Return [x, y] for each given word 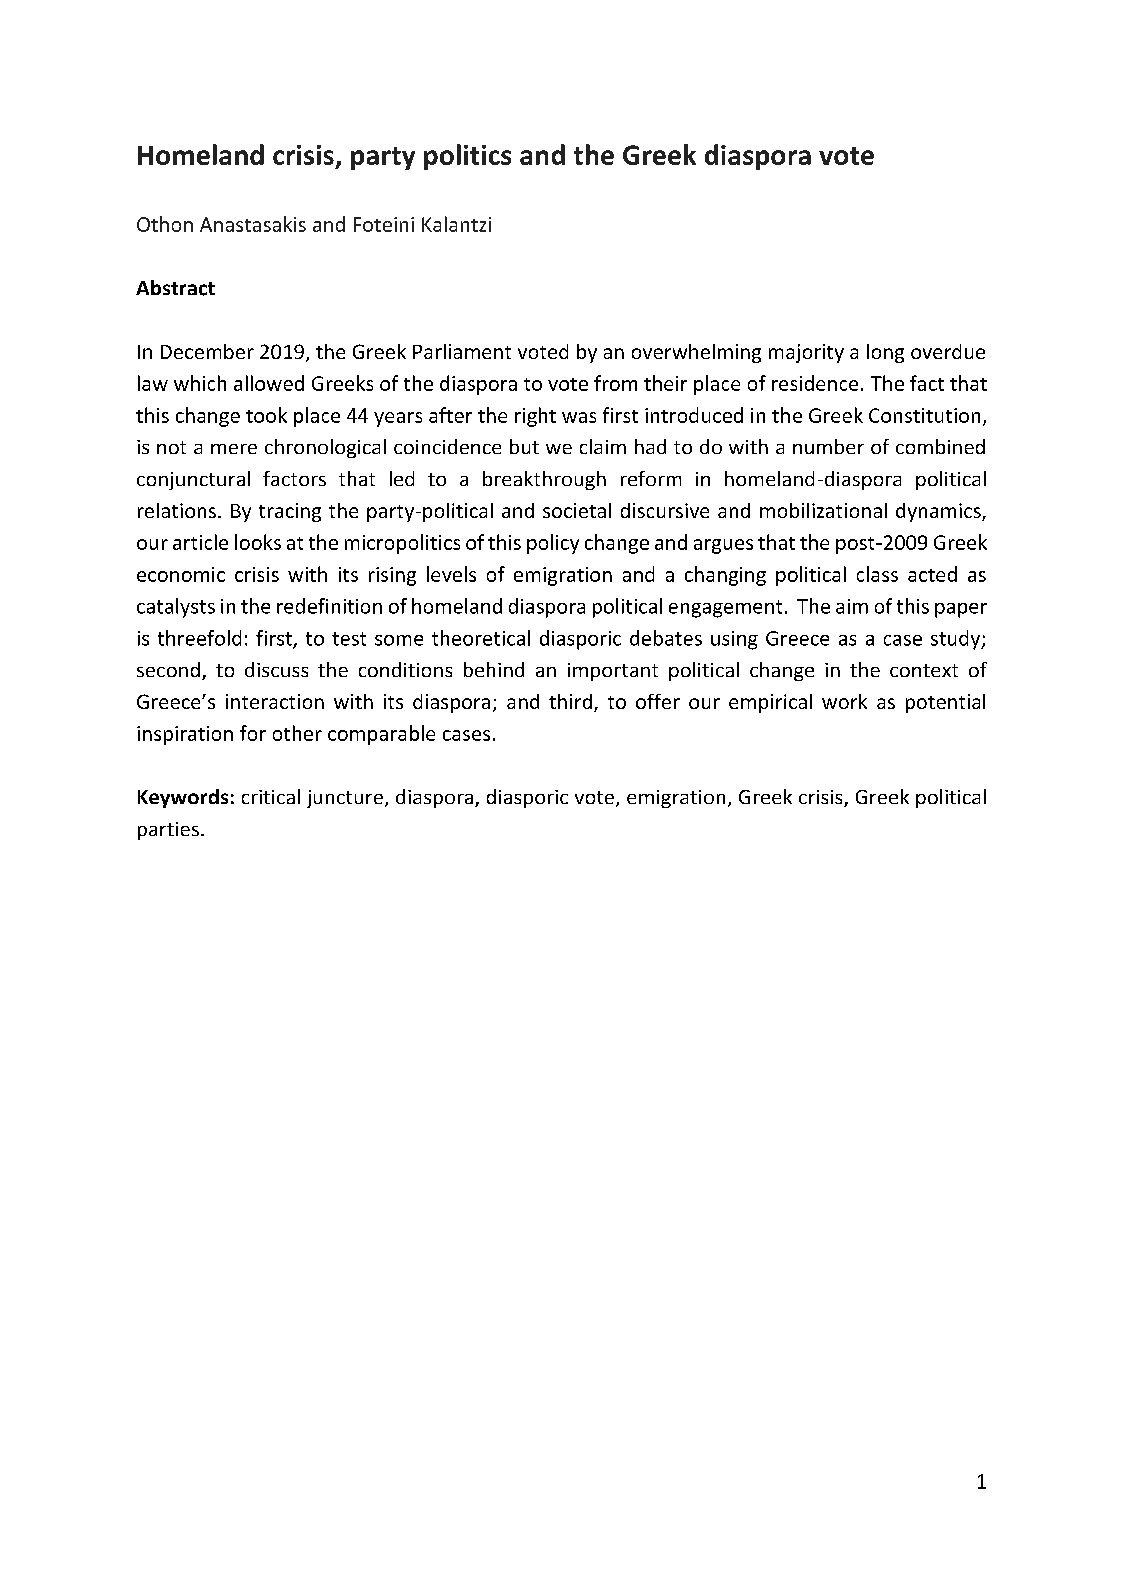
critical [271, 796]
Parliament [462, 351]
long [885, 353]
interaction [275, 701]
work [844, 701]
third [570, 701]
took [266, 415]
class [877, 574]
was [579, 417]
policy [553, 544]
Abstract [175, 288]
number [828, 446]
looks [258, 542]
